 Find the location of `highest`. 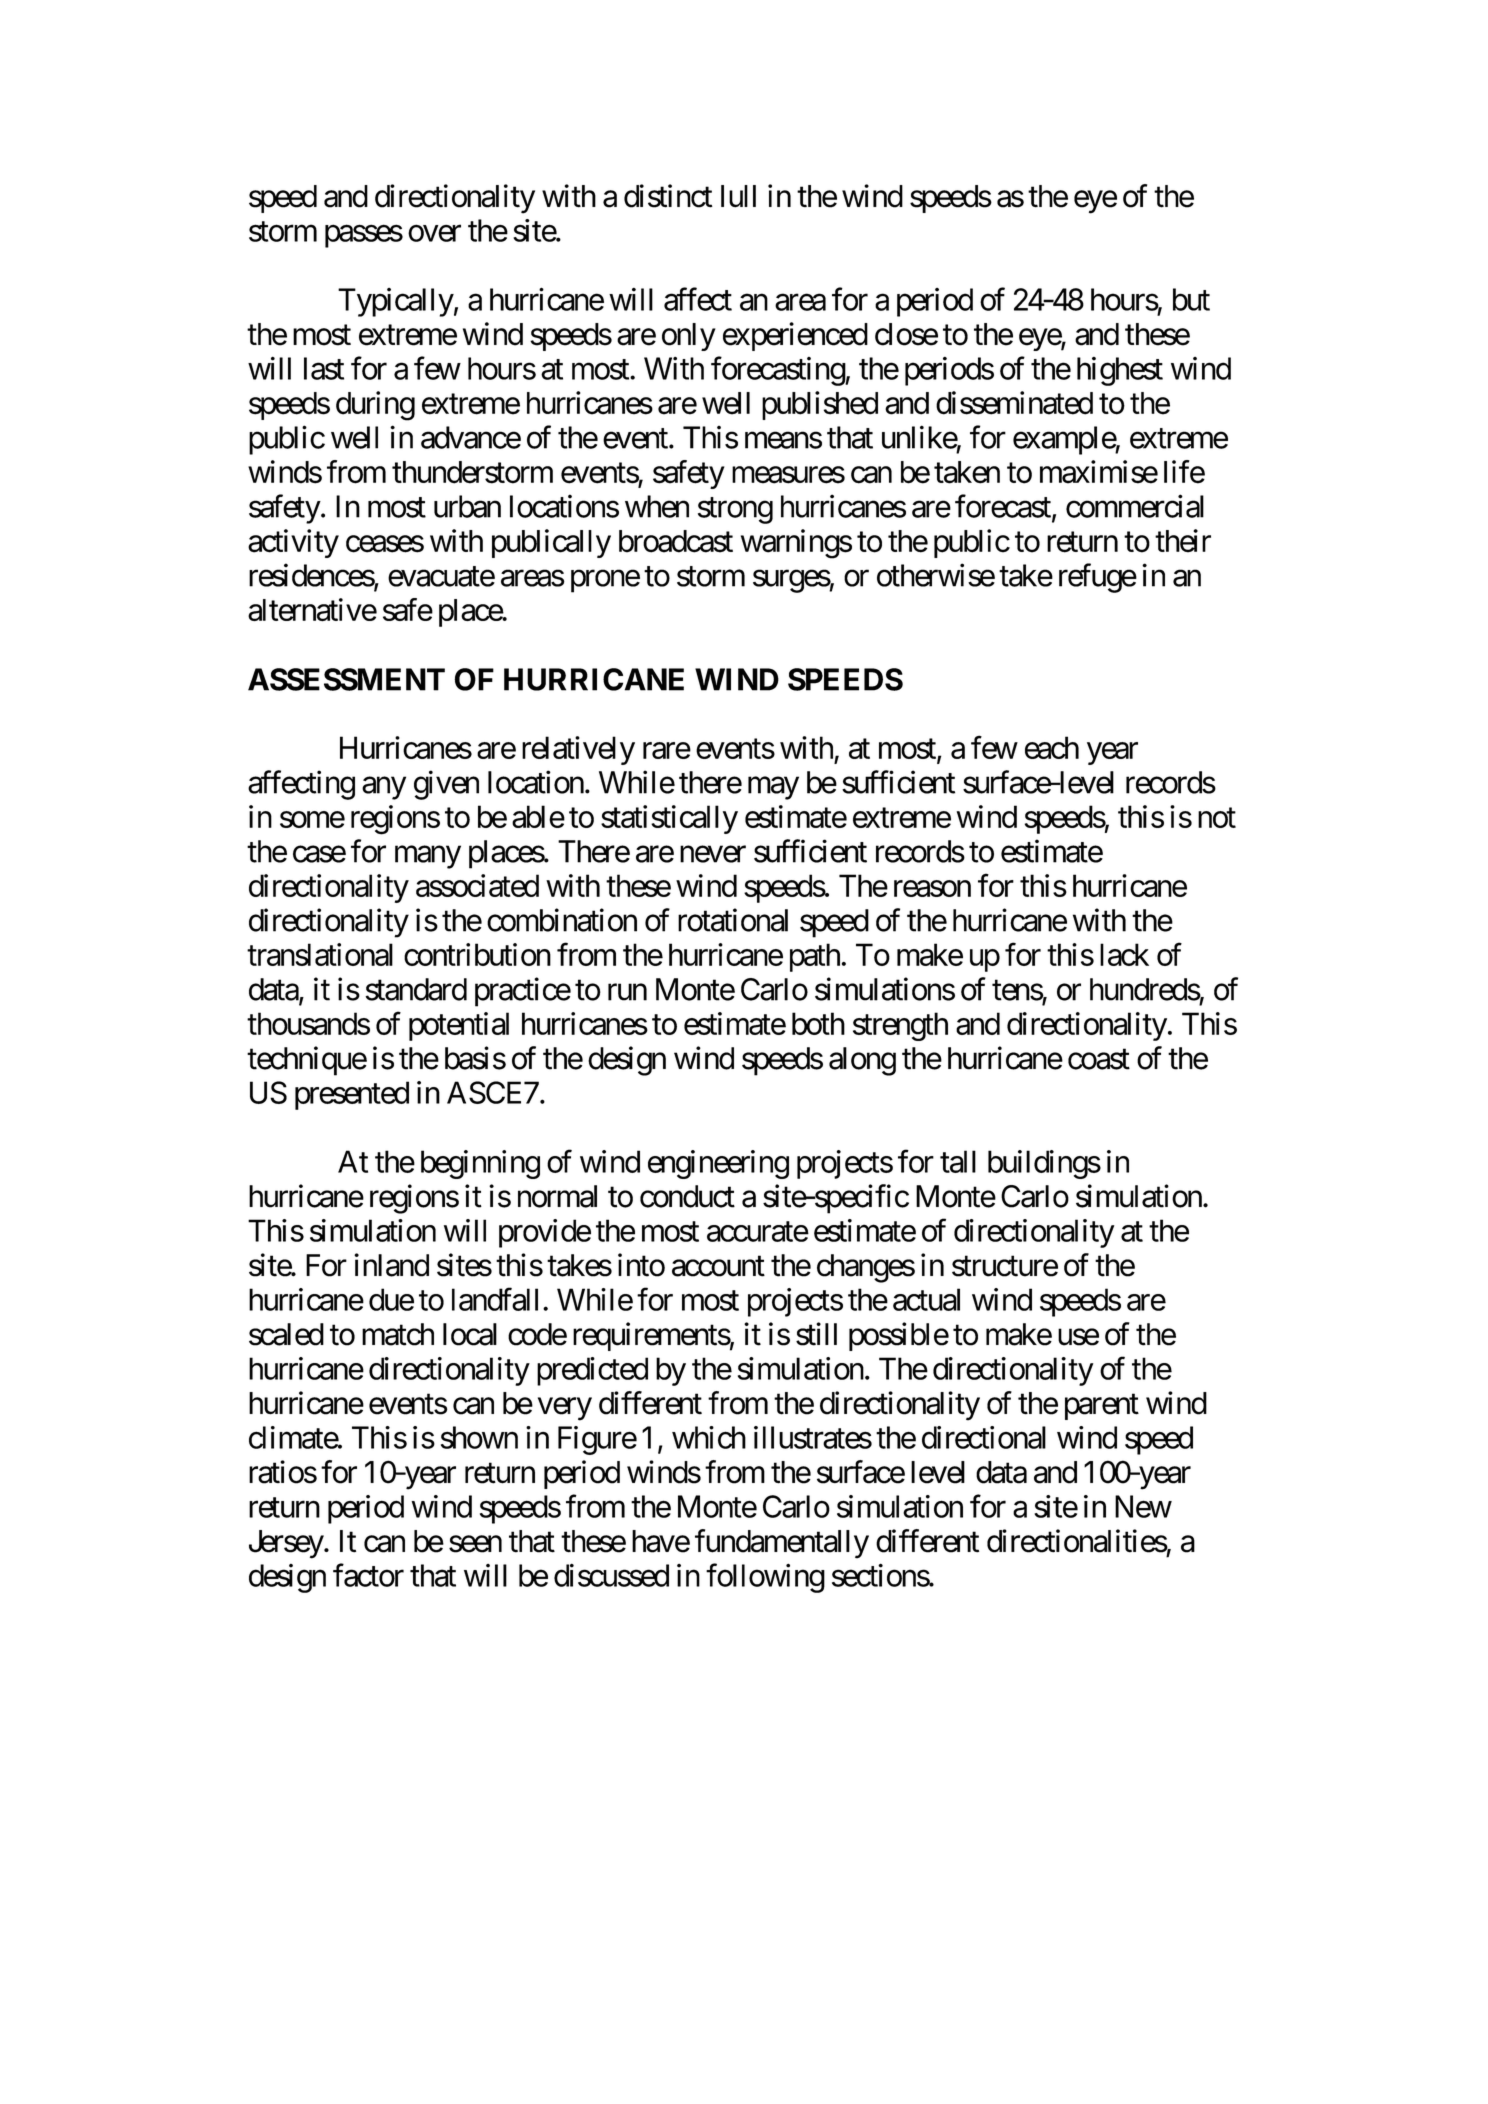

highest is located at coordinates (1120, 371).
